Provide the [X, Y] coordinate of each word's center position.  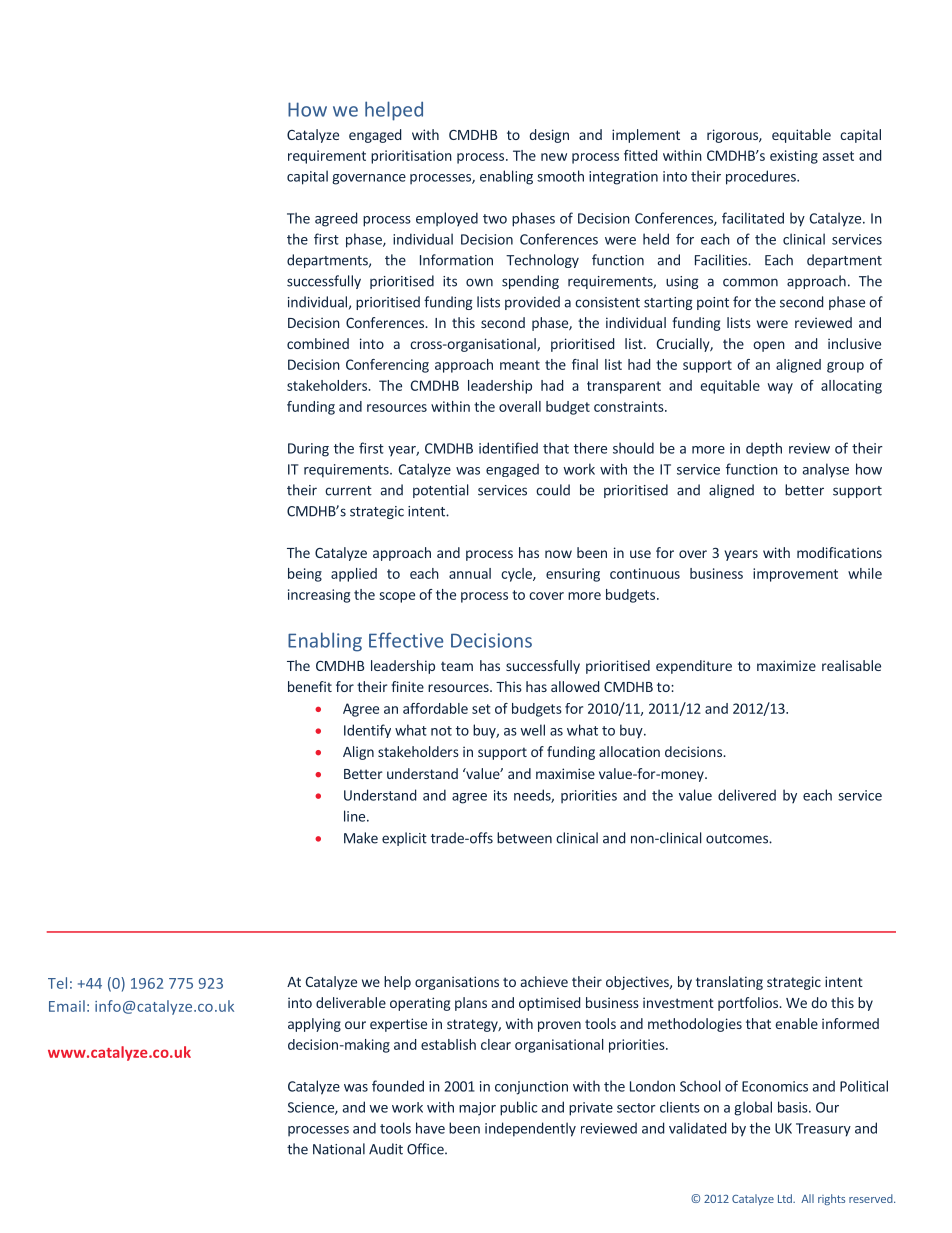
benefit [310, 686]
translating [729, 983]
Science [312, 1108]
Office [426, 1149]
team [457, 666]
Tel [57, 983]
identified [508, 448]
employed [447, 219]
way [780, 388]
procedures [762, 177]
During [308, 450]
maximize [786, 665]
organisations [457, 983]
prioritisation [411, 157]
